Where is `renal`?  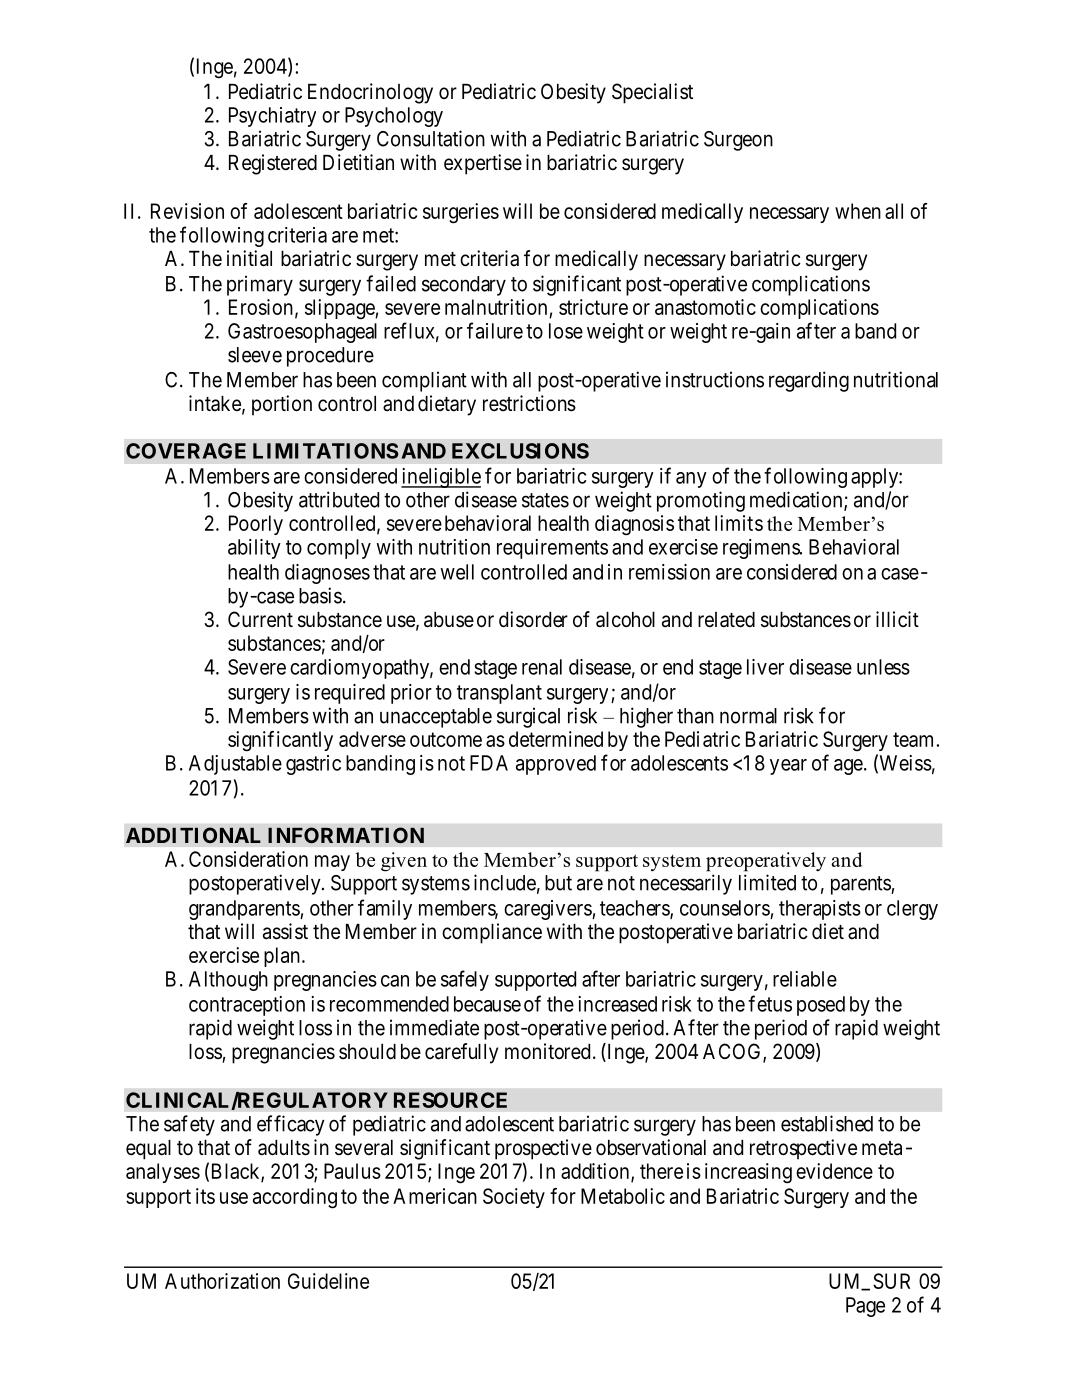
renal is located at coordinates (542, 667).
